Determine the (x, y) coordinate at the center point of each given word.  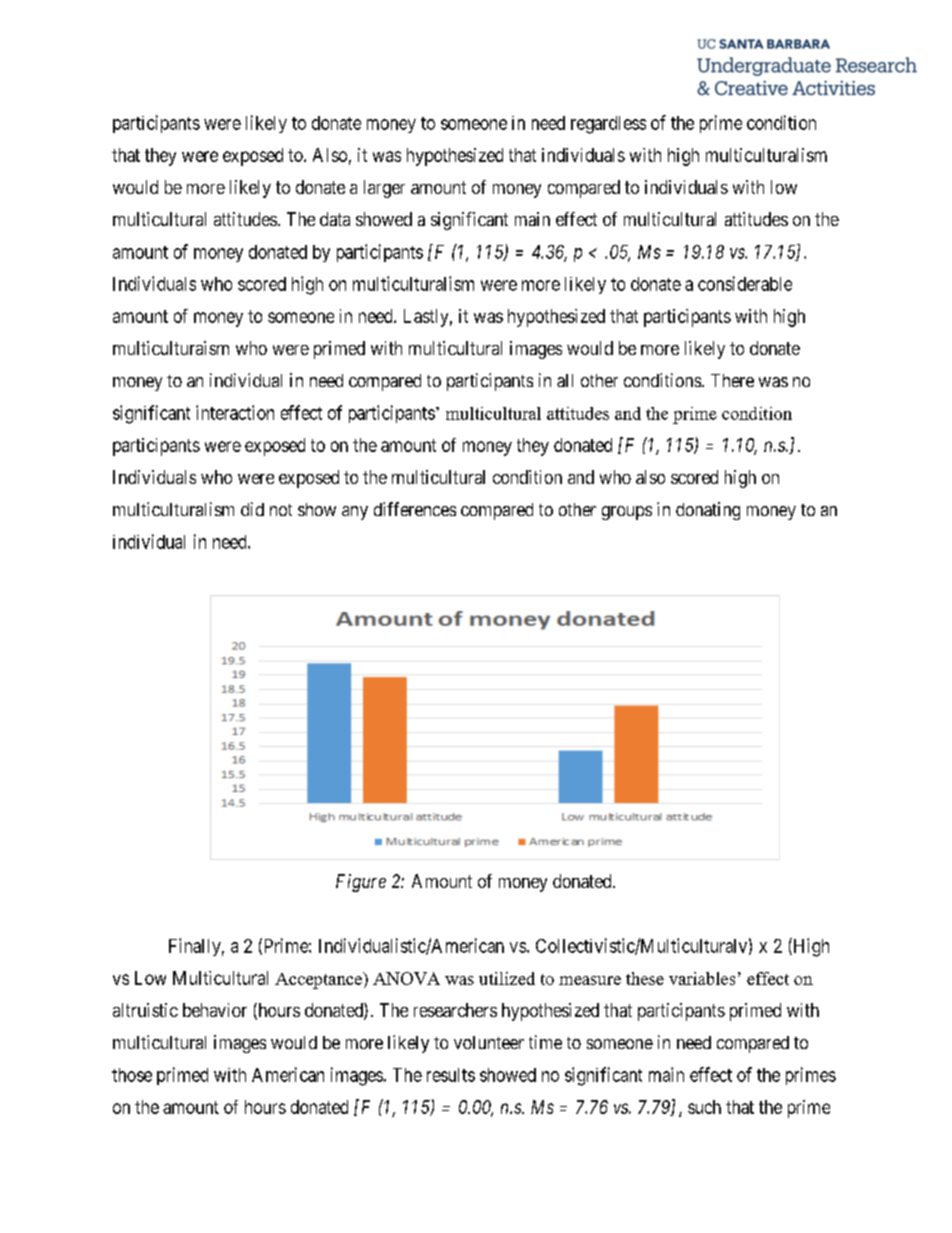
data (335, 219)
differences (415, 509)
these (645, 978)
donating (708, 511)
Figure (361, 883)
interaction (235, 412)
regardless (608, 125)
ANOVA (406, 978)
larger (384, 189)
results (451, 1075)
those (132, 1075)
